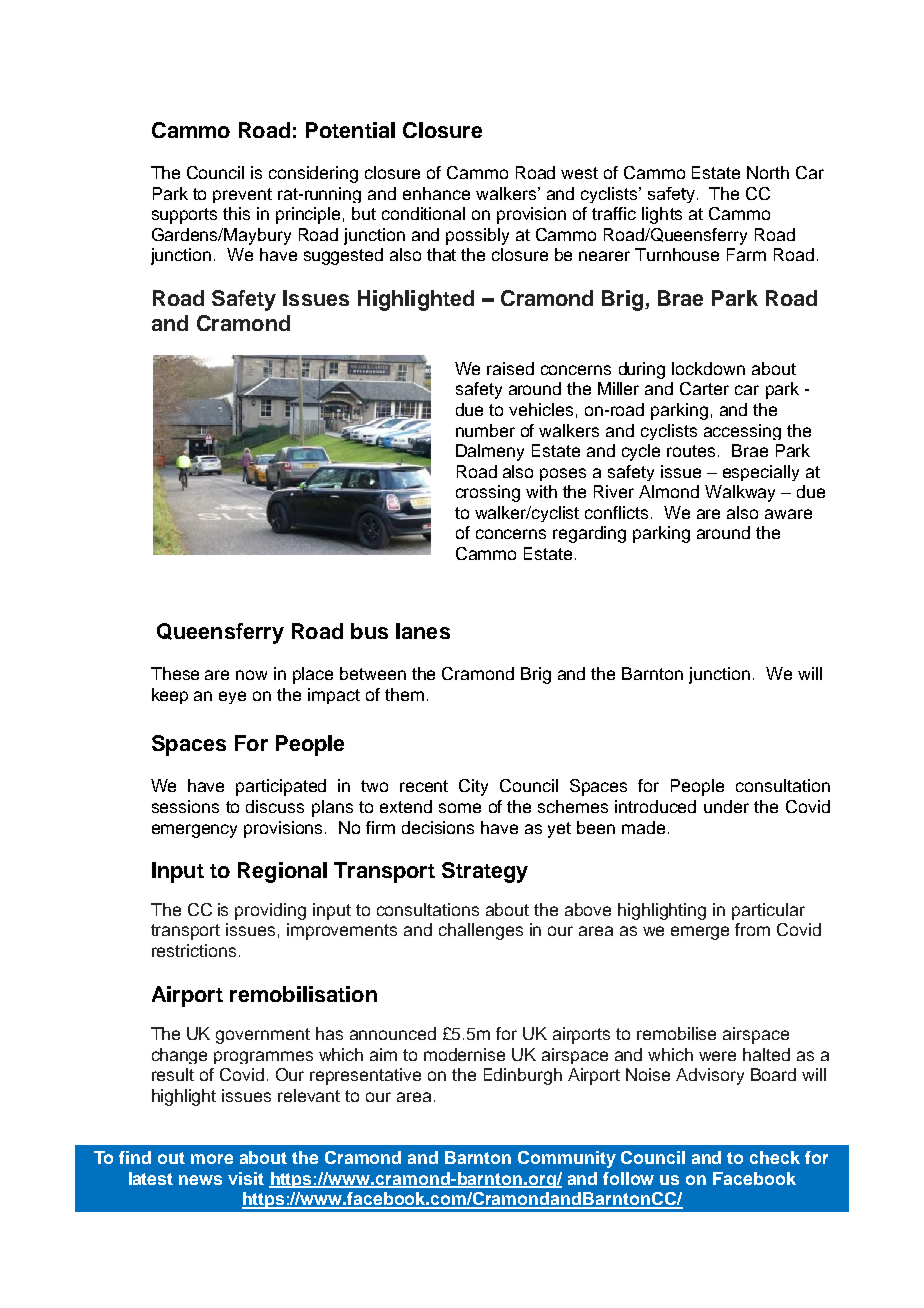 The image size is (924, 1308). What do you see at coordinates (242, 195) in the document?
I see `prevent` at bounding box center [242, 195].
